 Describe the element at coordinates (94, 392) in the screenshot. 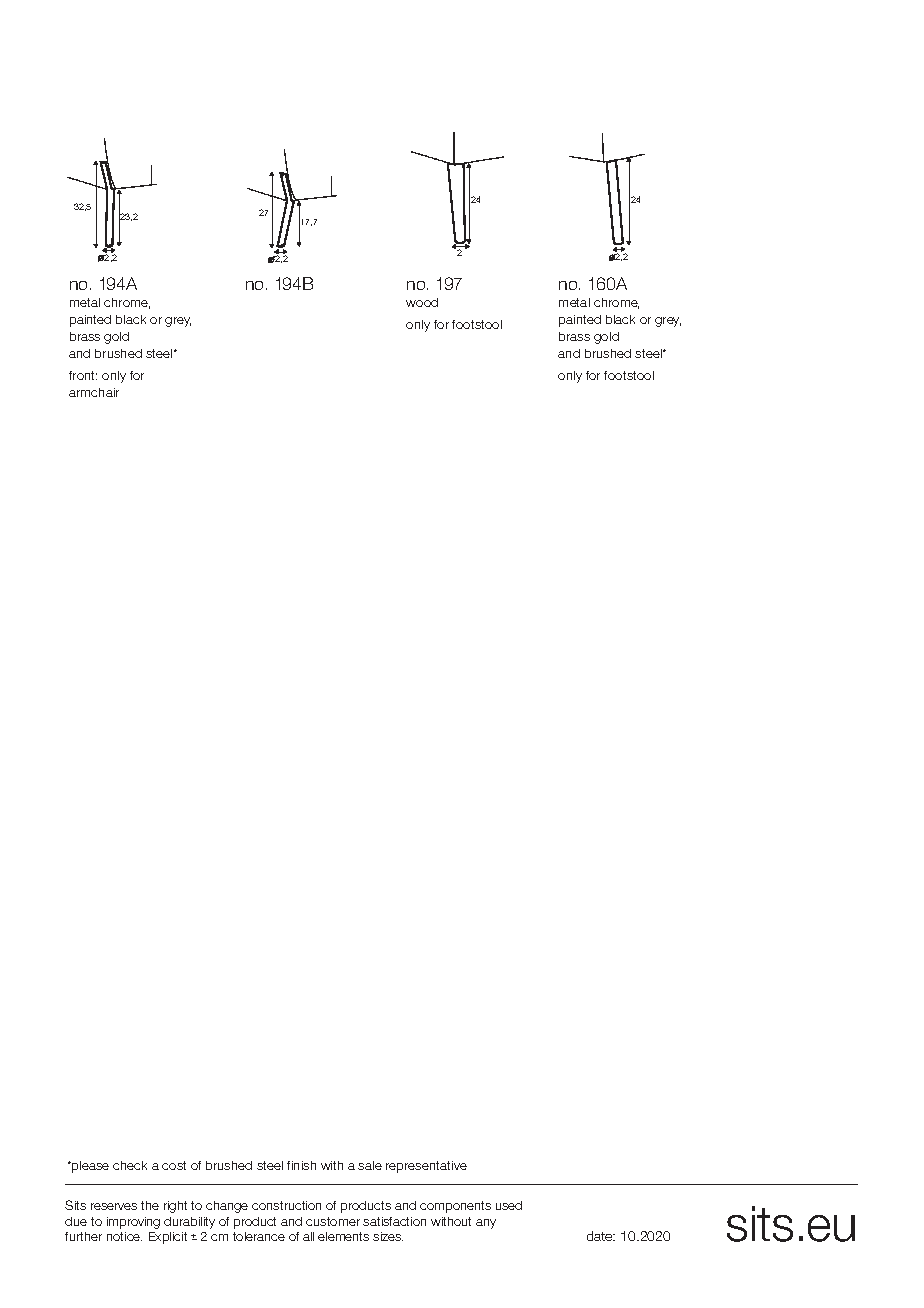

I see `armchair` at that location.
